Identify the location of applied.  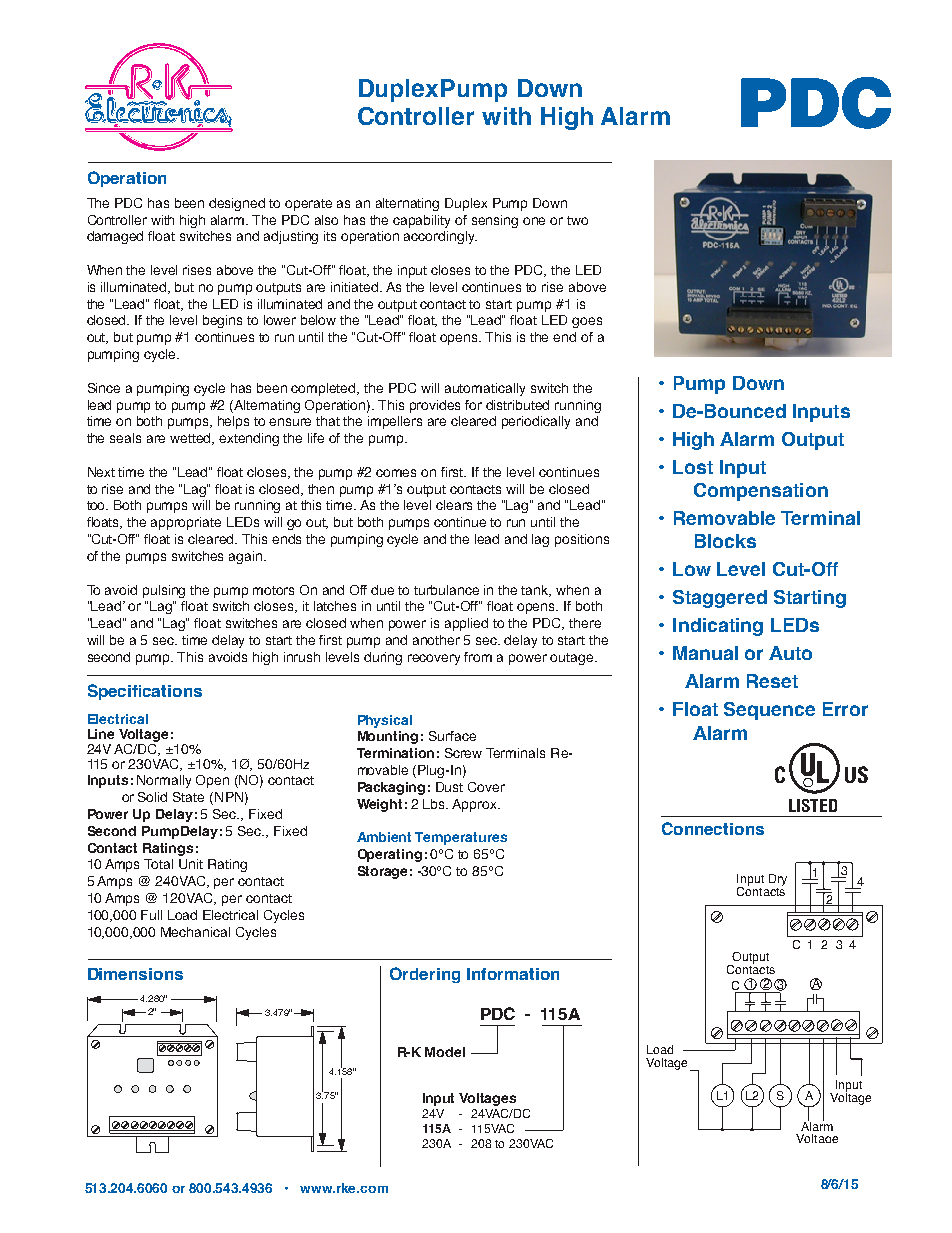
(466, 624).
